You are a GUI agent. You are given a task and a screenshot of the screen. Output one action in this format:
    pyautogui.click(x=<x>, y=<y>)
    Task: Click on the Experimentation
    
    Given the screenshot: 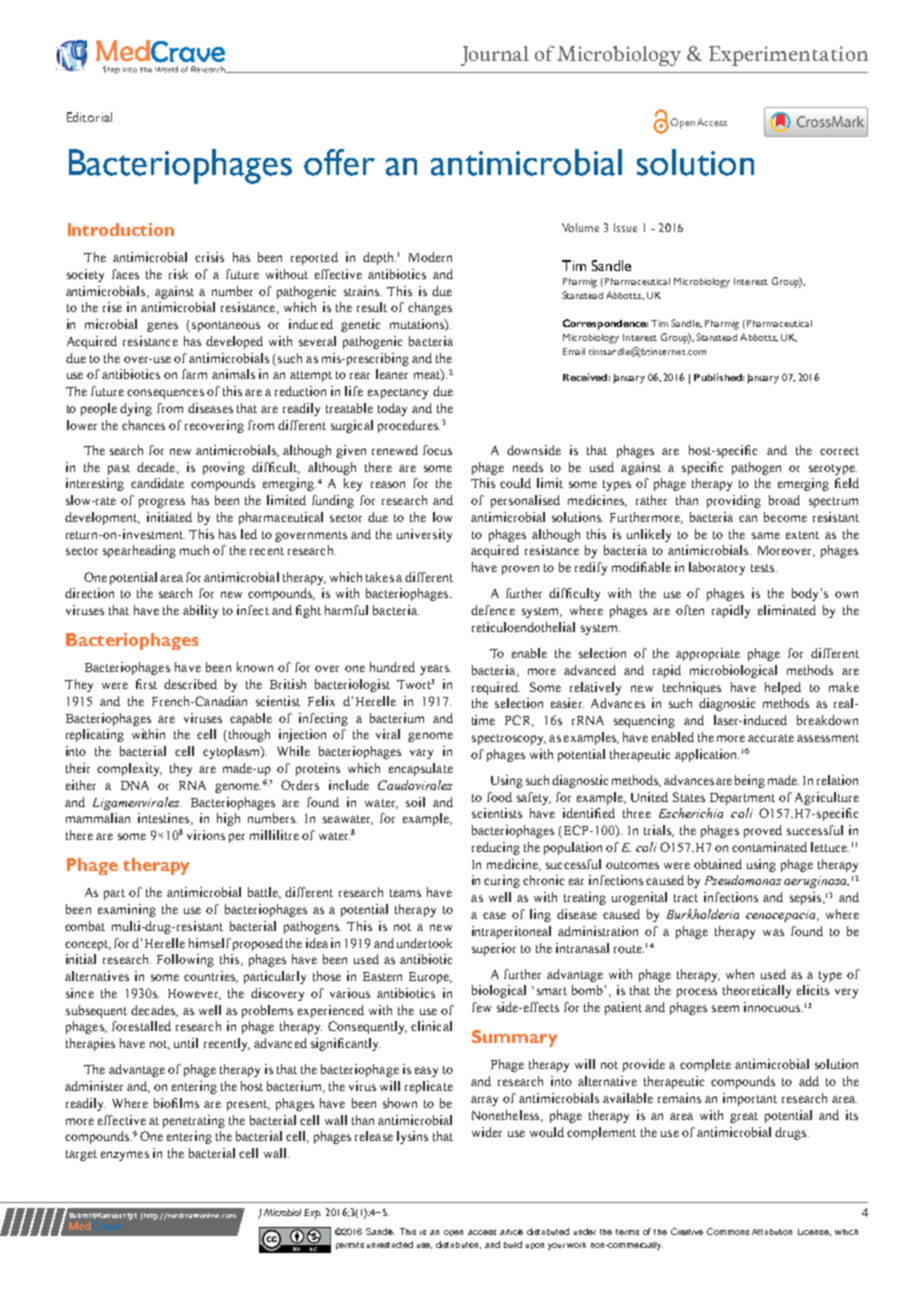 What is the action you would take?
    pyautogui.click(x=788, y=56)
